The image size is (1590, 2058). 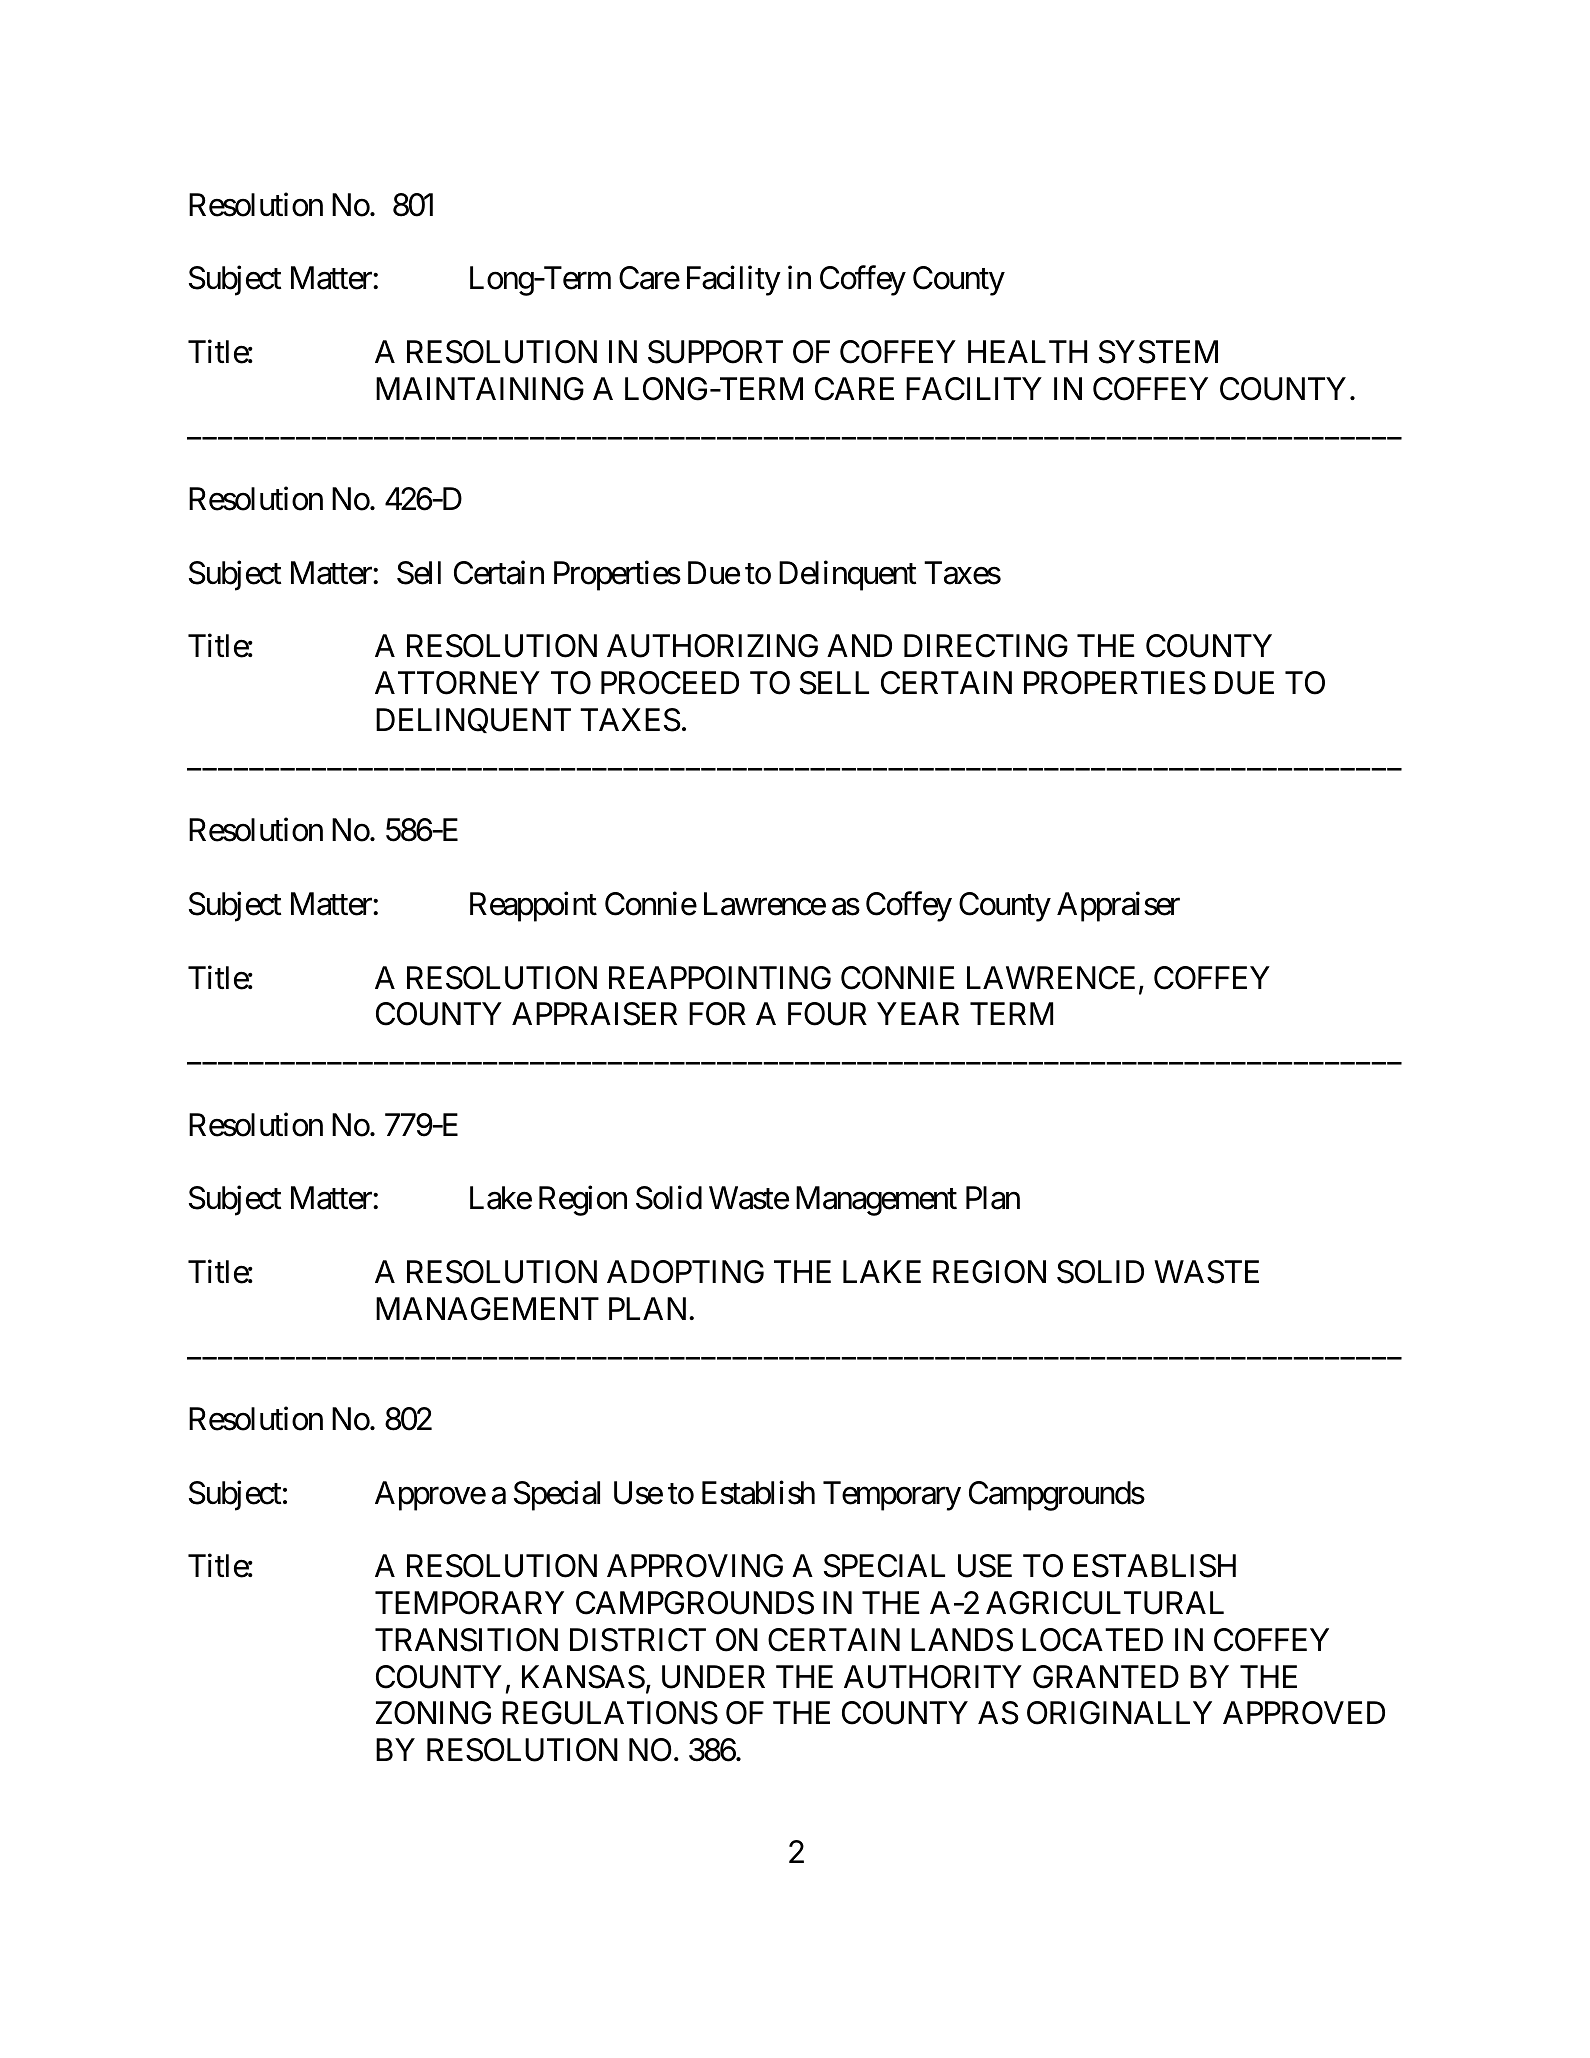 What do you see at coordinates (712, 646) in the screenshot?
I see `AUTHORIZING` at bounding box center [712, 646].
